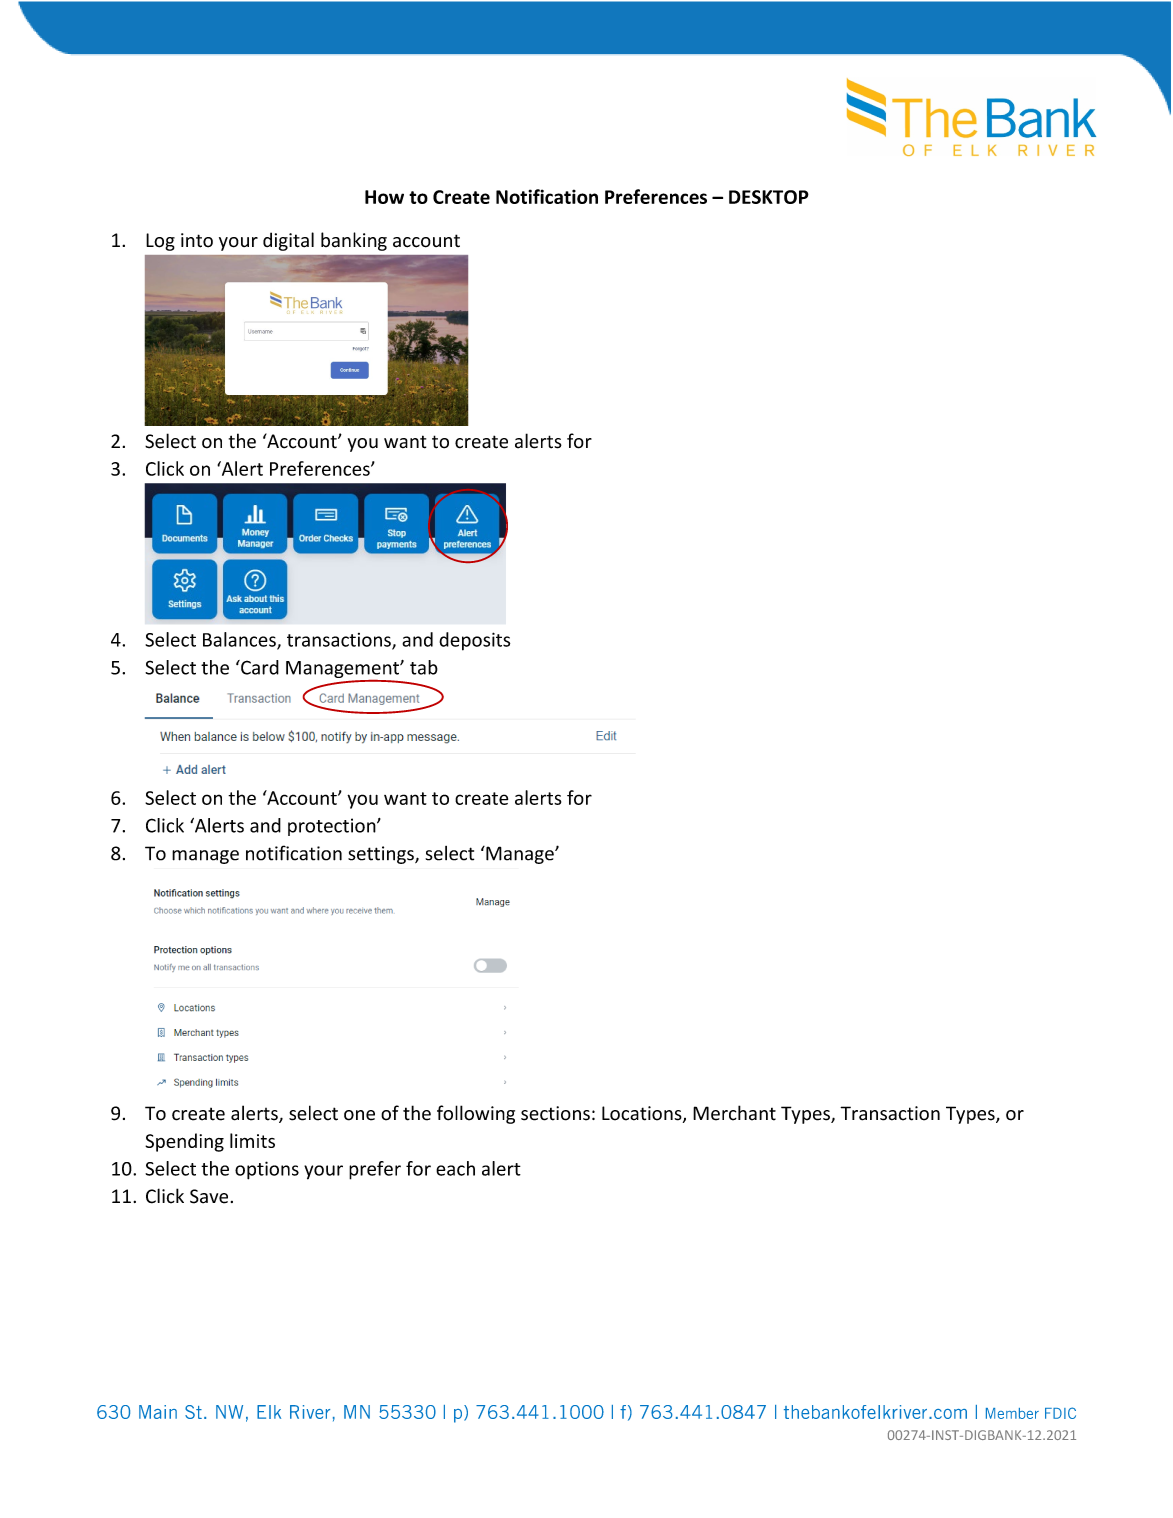 The width and height of the screenshot is (1173, 1518). What do you see at coordinates (424, 667) in the screenshot?
I see `tab` at bounding box center [424, 667].
